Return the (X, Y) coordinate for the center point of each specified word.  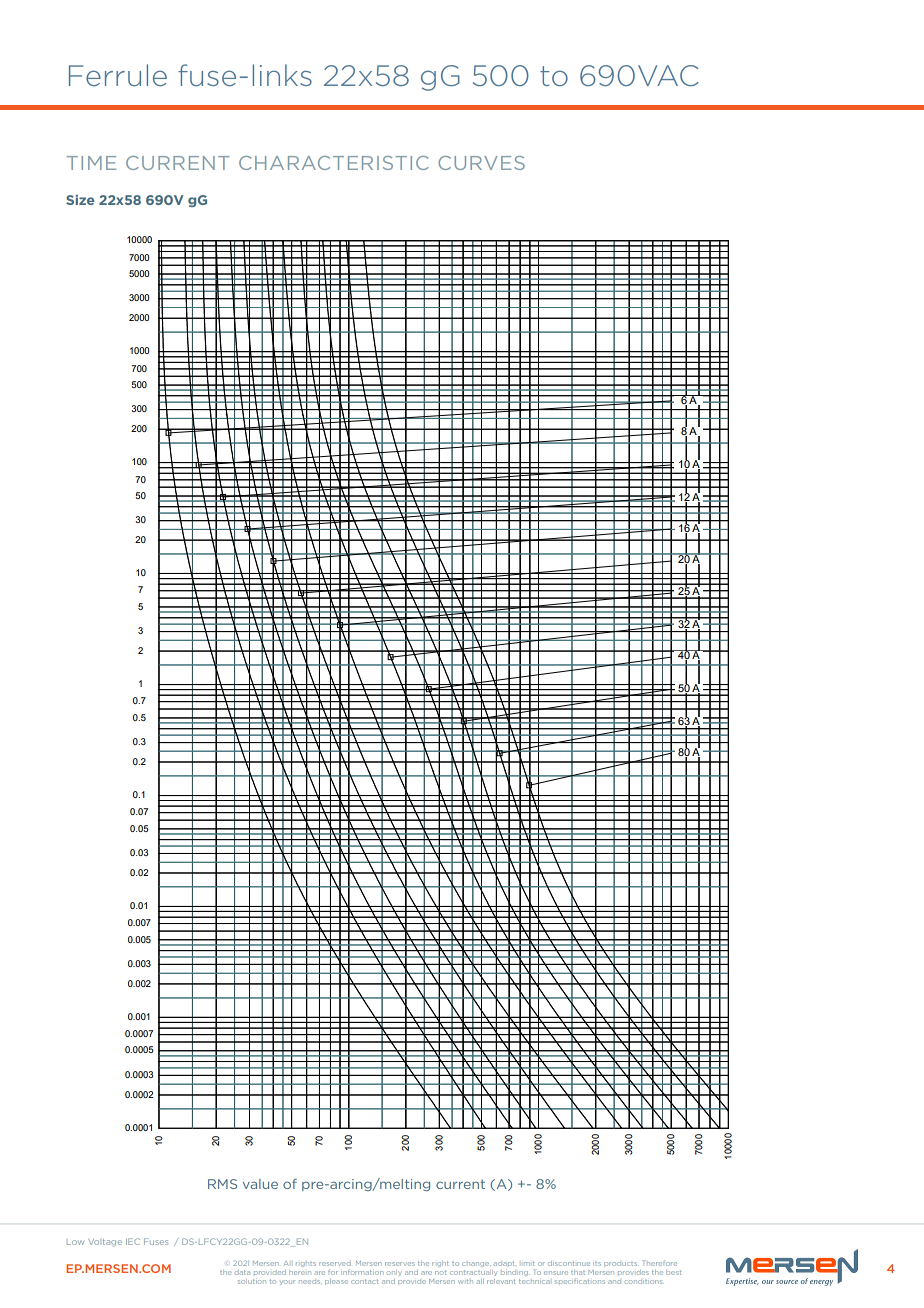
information (362, 1272)
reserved (335, 1264)
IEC (133, 1241)
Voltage (105, 1243)
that (578, 1273)
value (260, 1184)
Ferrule (118, 75)
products (620, 1264)
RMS (222, 1184)
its (597, 1264)
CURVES (481, 163)
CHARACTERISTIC (334, 163)
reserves (400, 1264)
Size (80, 200)
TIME (91, 163)
